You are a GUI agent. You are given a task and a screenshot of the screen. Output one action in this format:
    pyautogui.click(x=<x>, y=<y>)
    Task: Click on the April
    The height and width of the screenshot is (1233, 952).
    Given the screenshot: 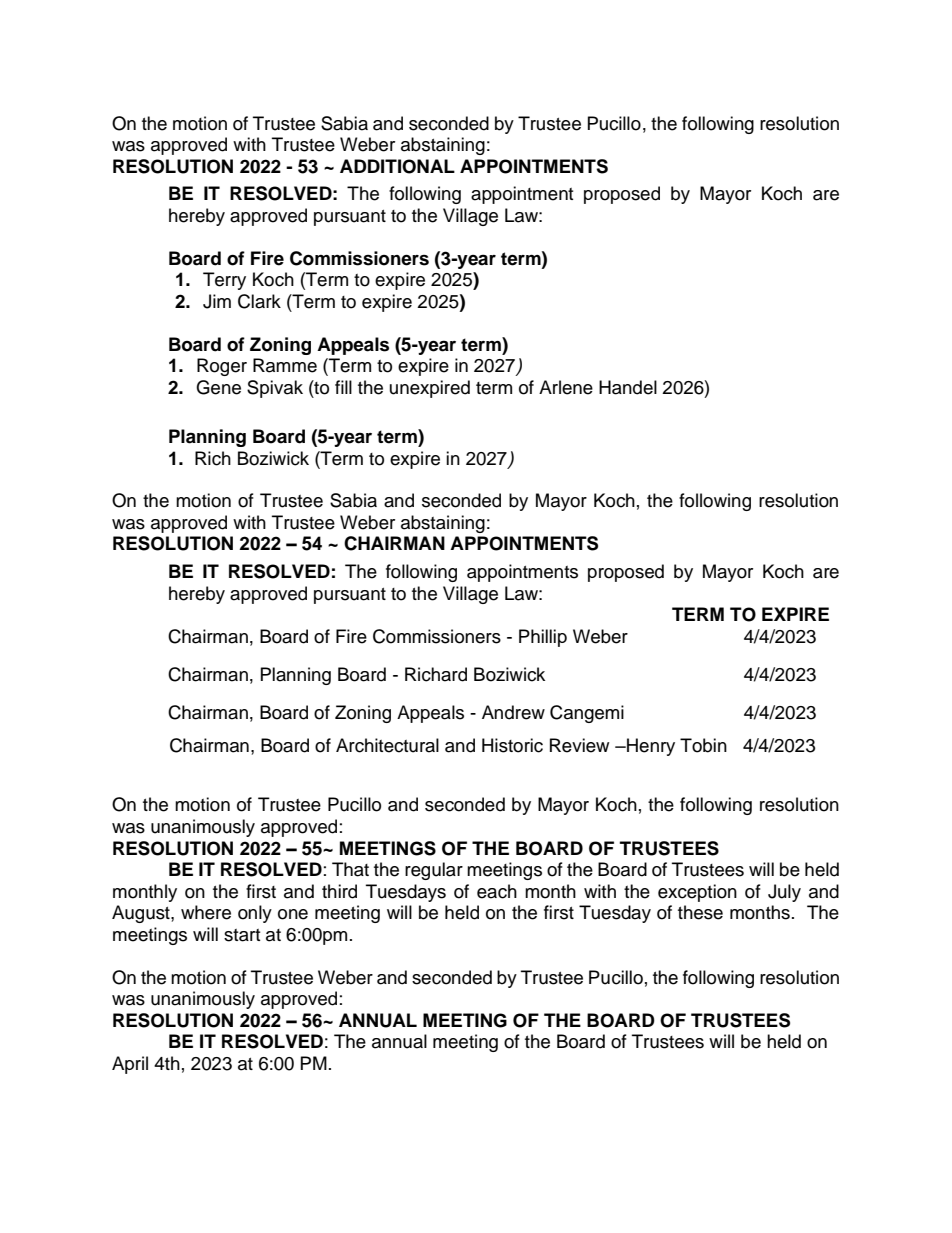 What is the action you would take?
    pyautogui.click(x=130, y=1065)
